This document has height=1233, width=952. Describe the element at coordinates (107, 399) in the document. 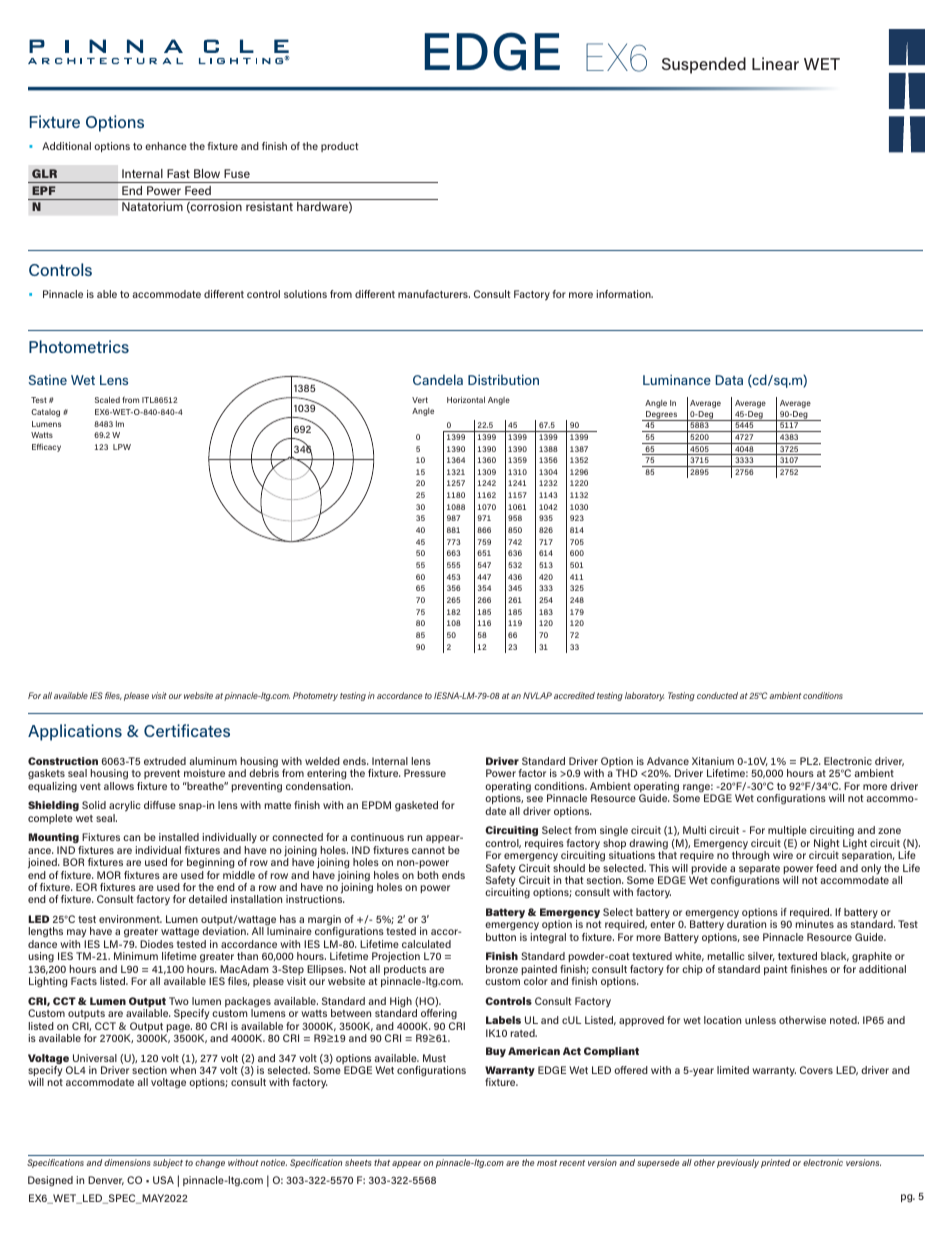

I see `Scaled` at that location.
